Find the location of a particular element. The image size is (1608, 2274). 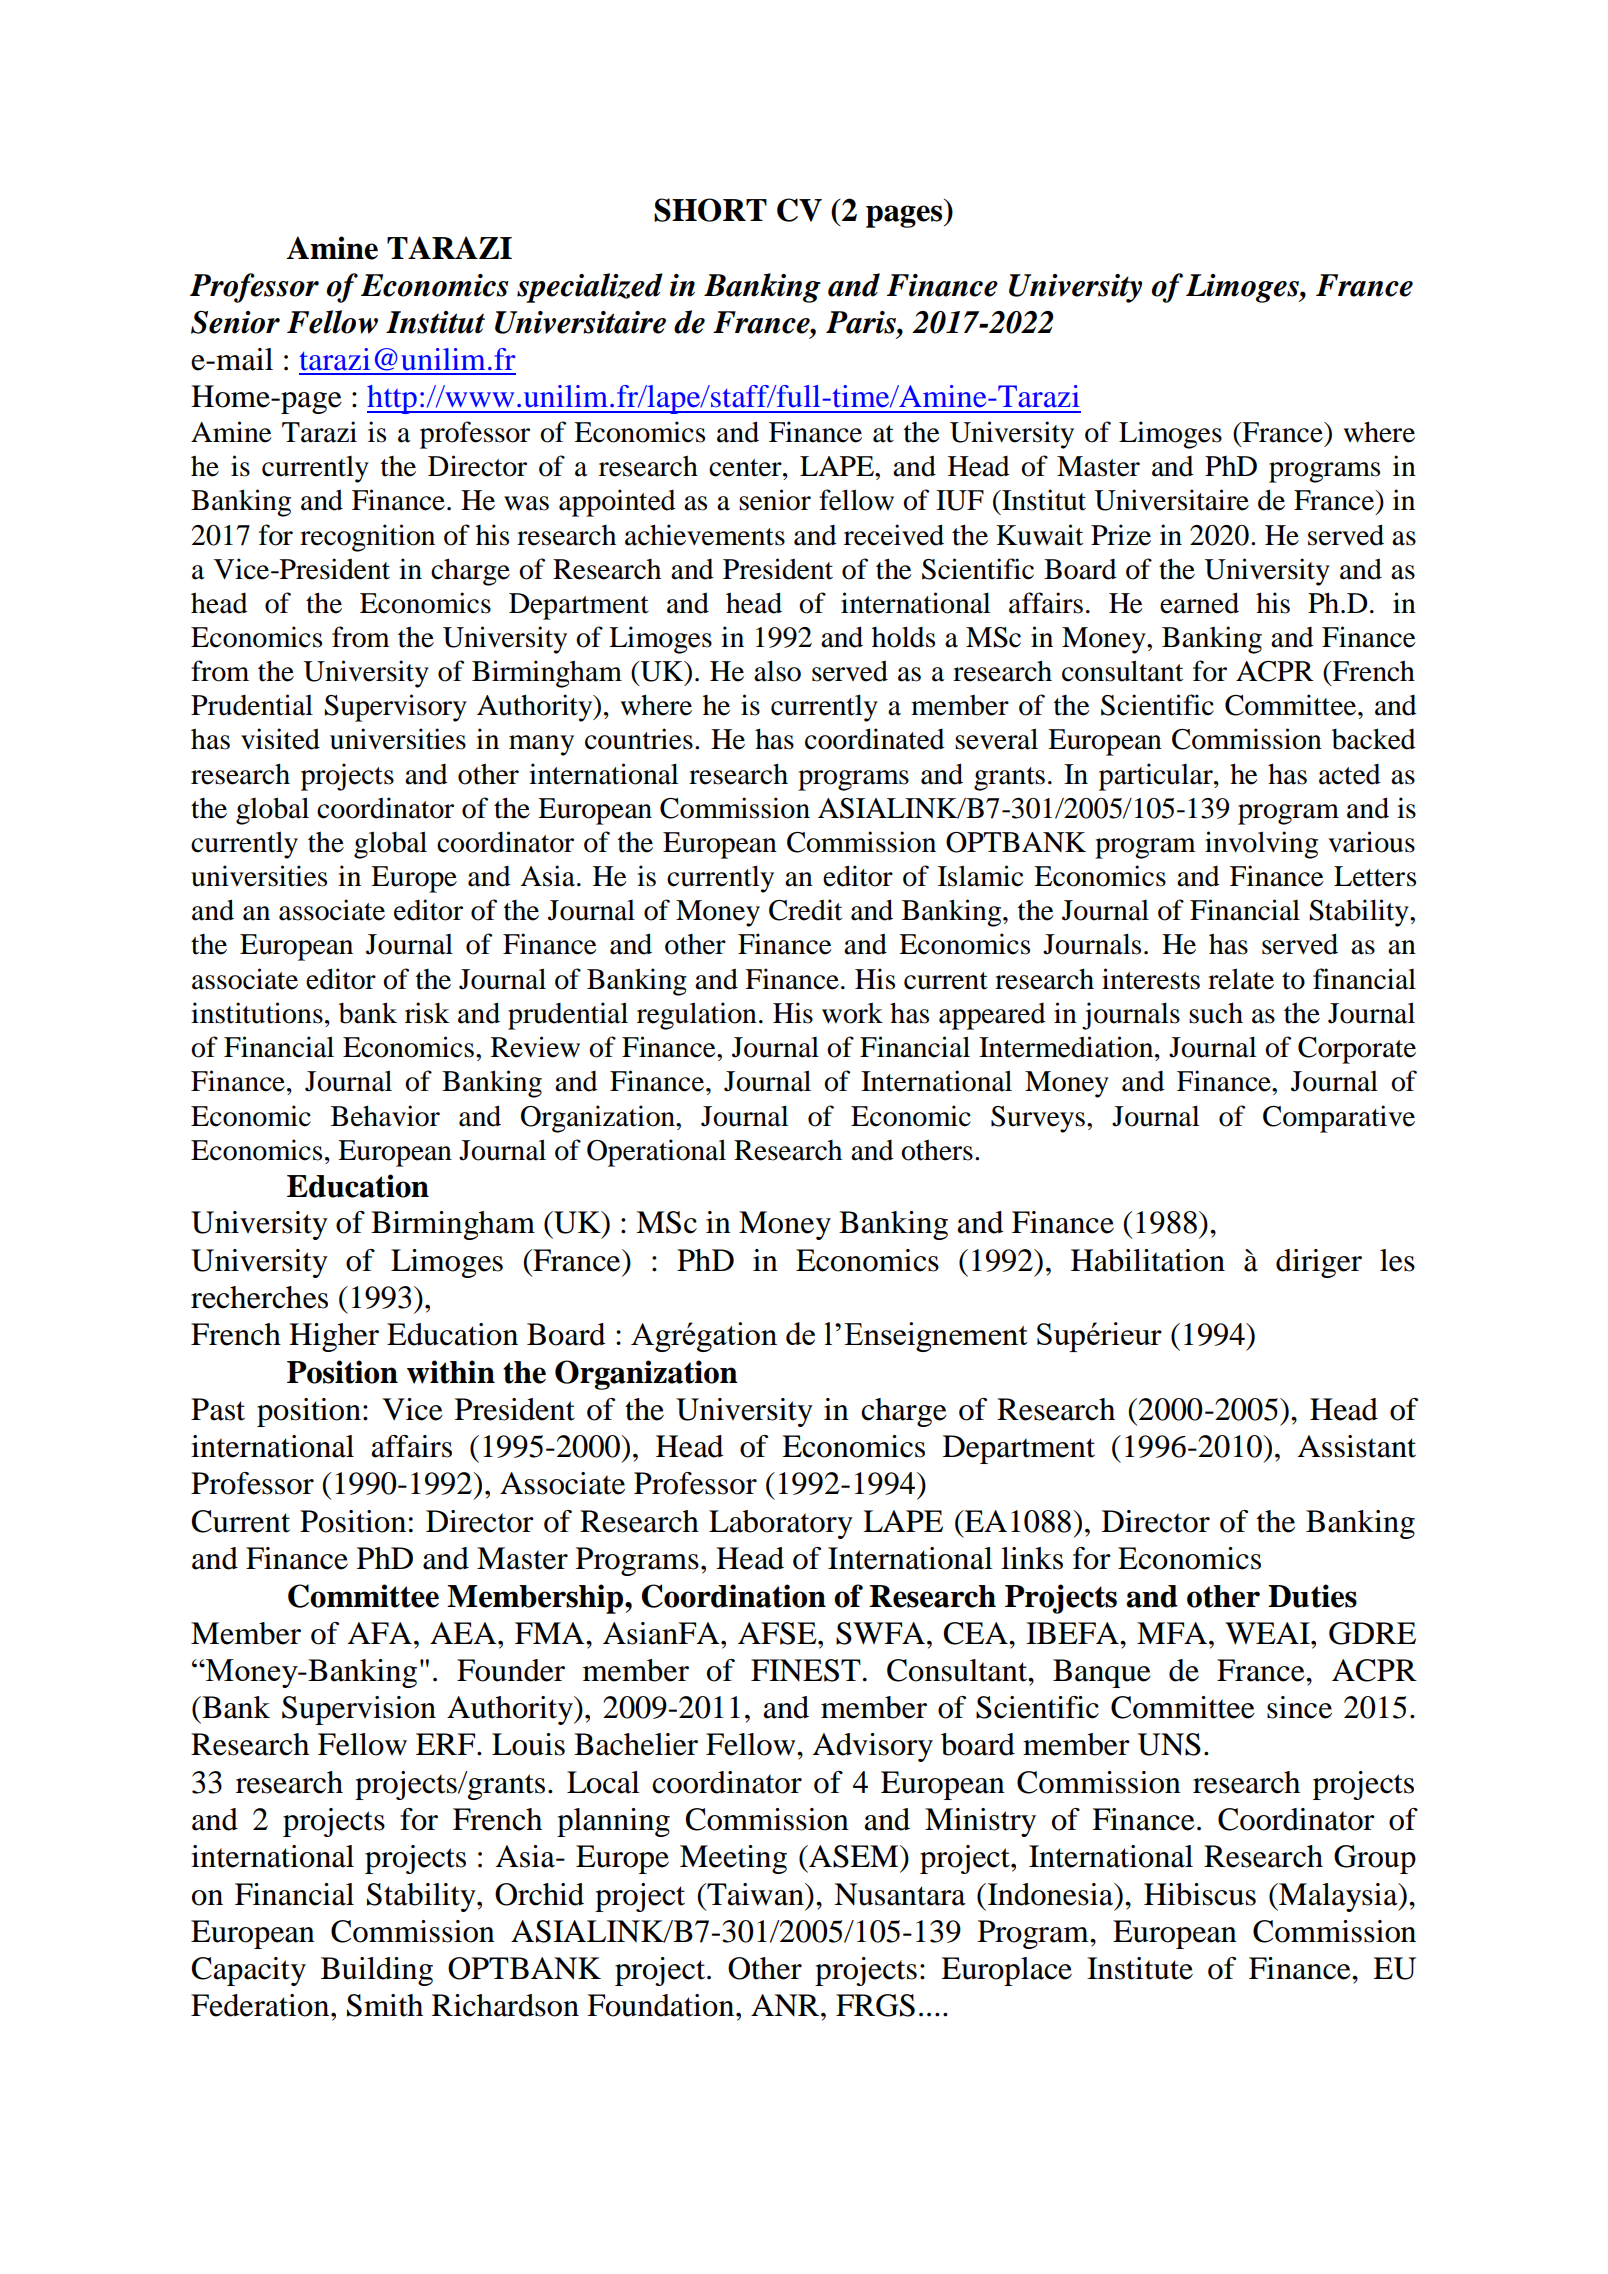

specialized is located at coordinates (590, 288).
